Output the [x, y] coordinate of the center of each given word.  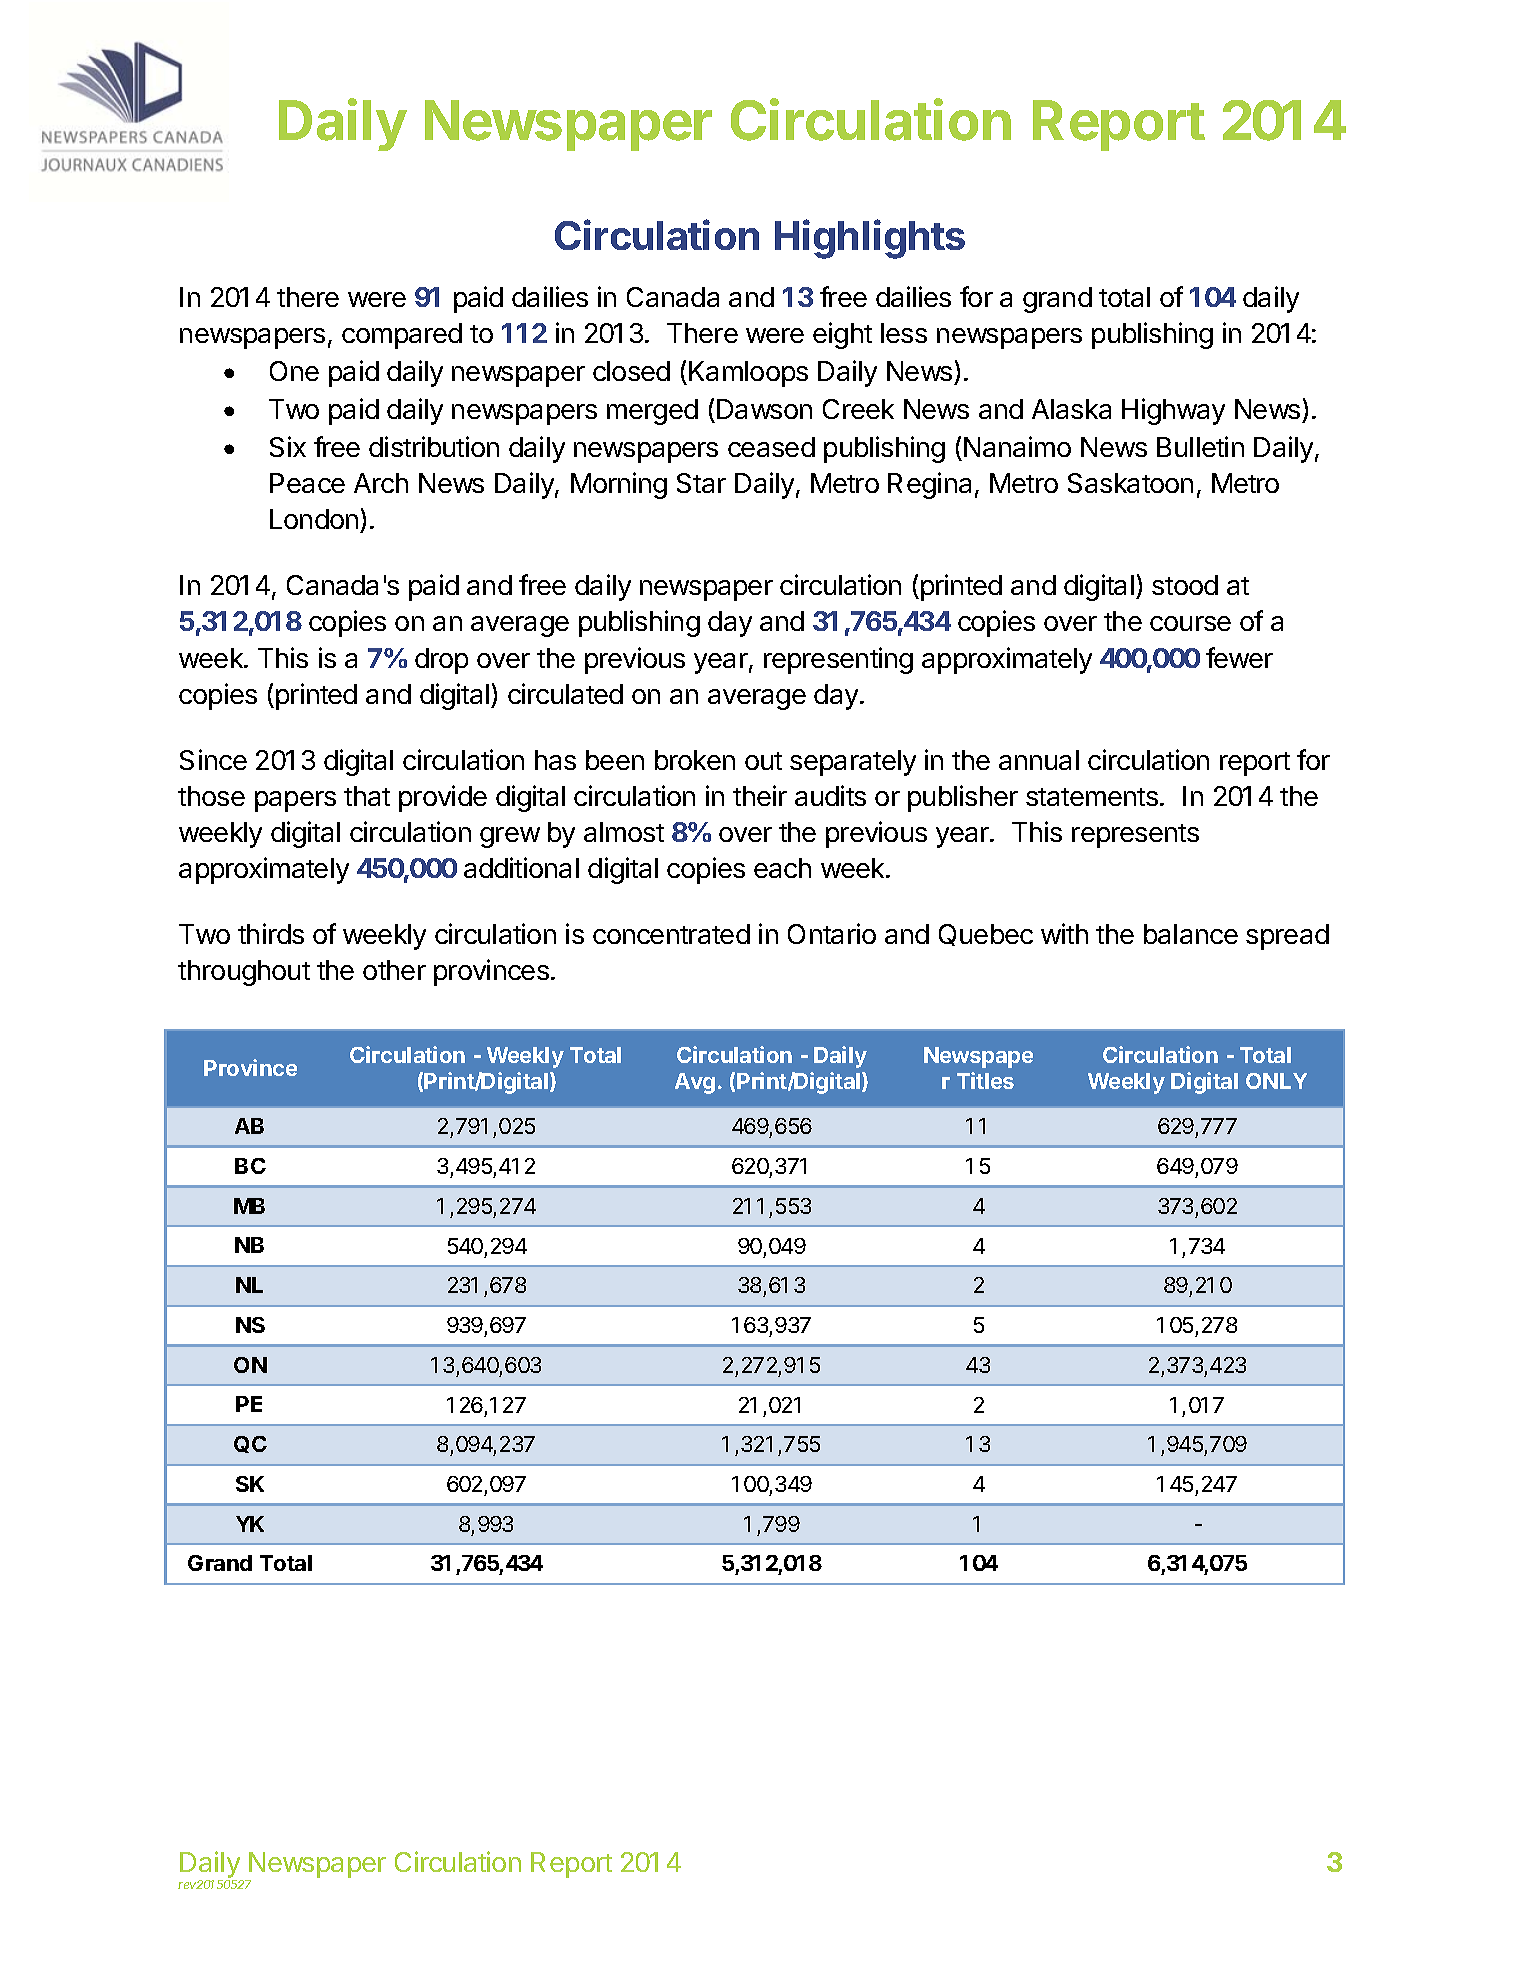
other [394, 970]
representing [838, 660]
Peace [307, 483]
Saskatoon [1130, 483]
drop [441, 661]
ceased [771, 447]
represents [1135, 836]
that [367, 796]
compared [402, 336]
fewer [1239, 657]
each [782, 868]
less [904, 333]
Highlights [870, 239]
